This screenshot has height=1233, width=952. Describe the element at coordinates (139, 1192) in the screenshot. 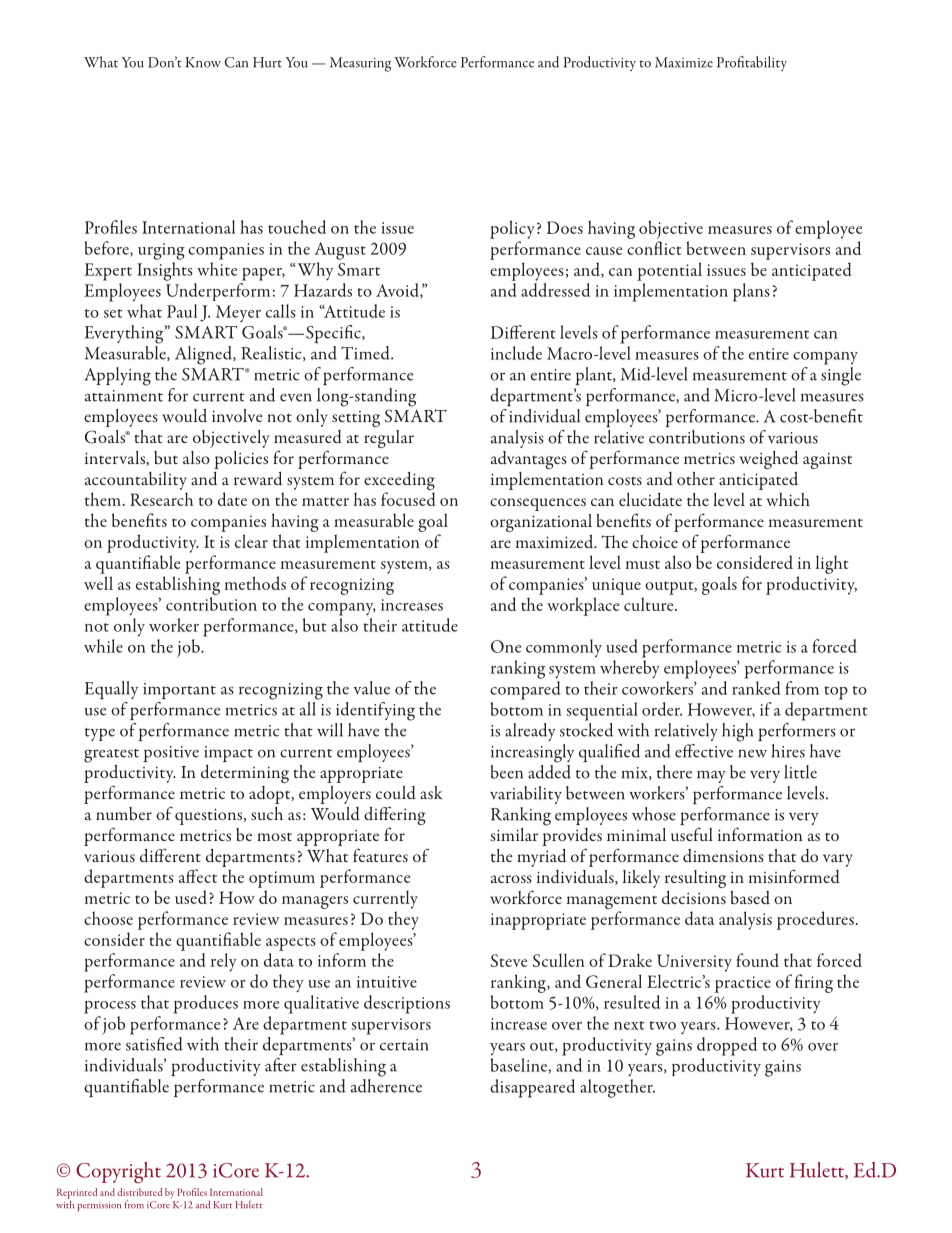

I see `distributed` at that location.
